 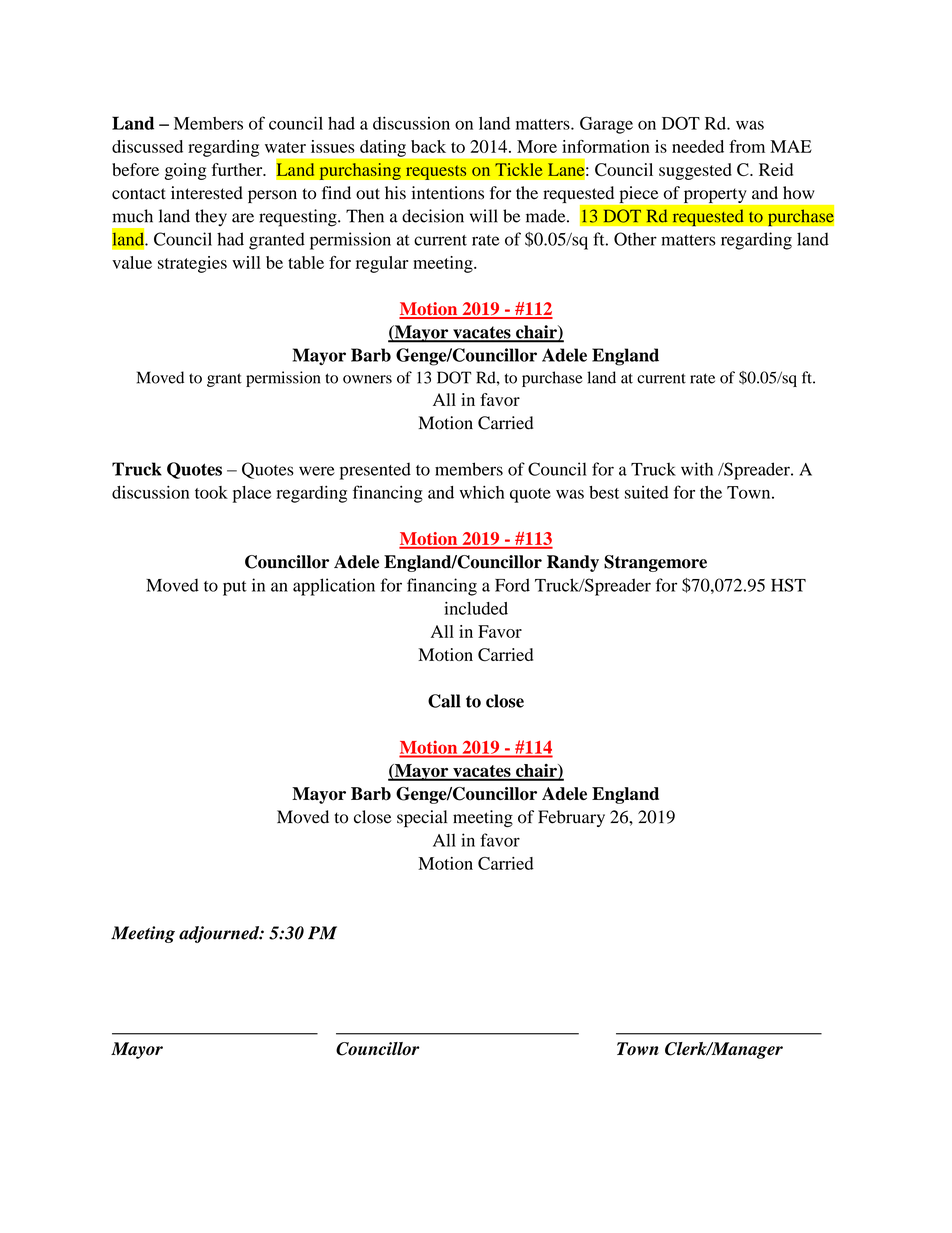 I want to click on special, so click(x=422, y=819).
